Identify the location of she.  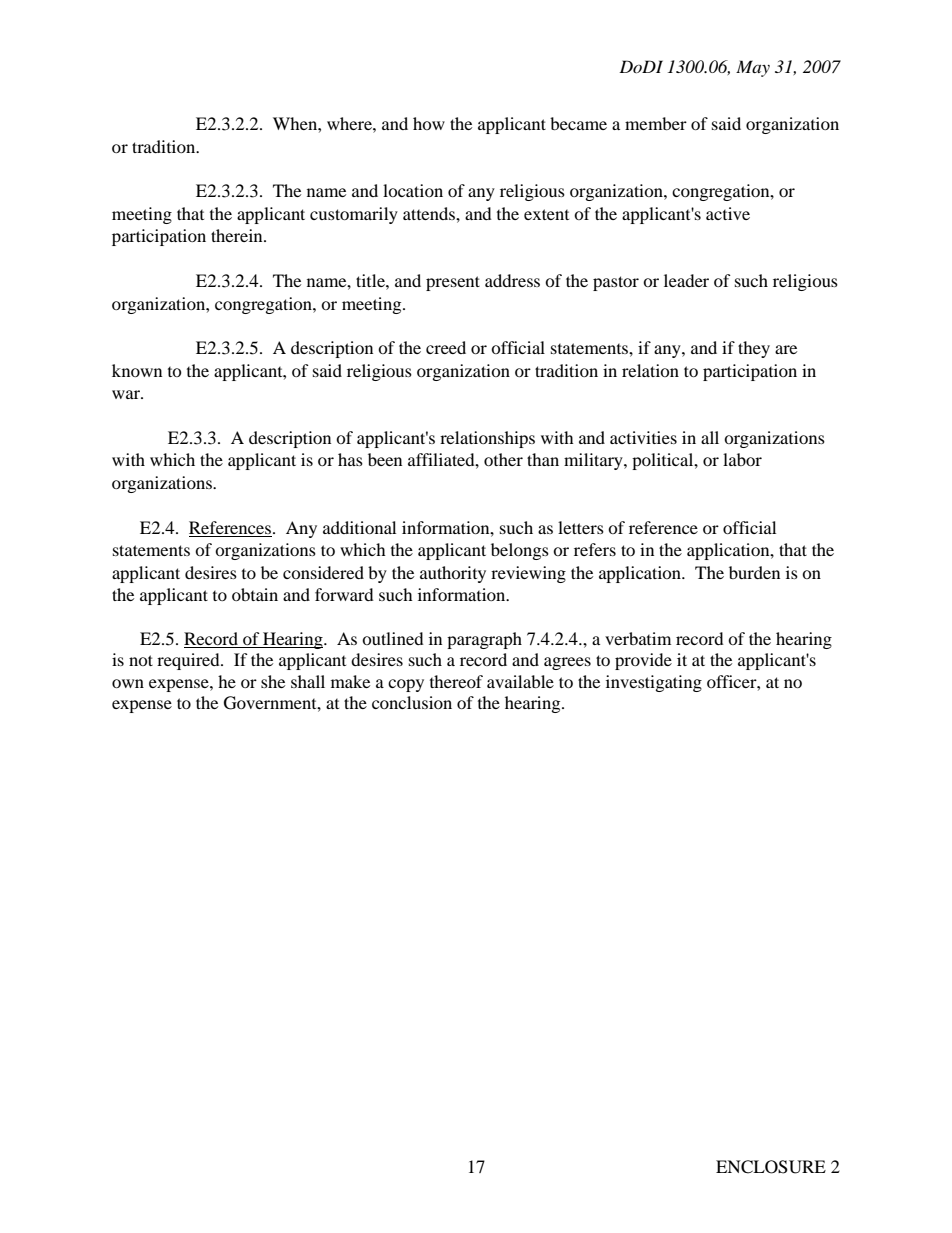
(273, 681).
